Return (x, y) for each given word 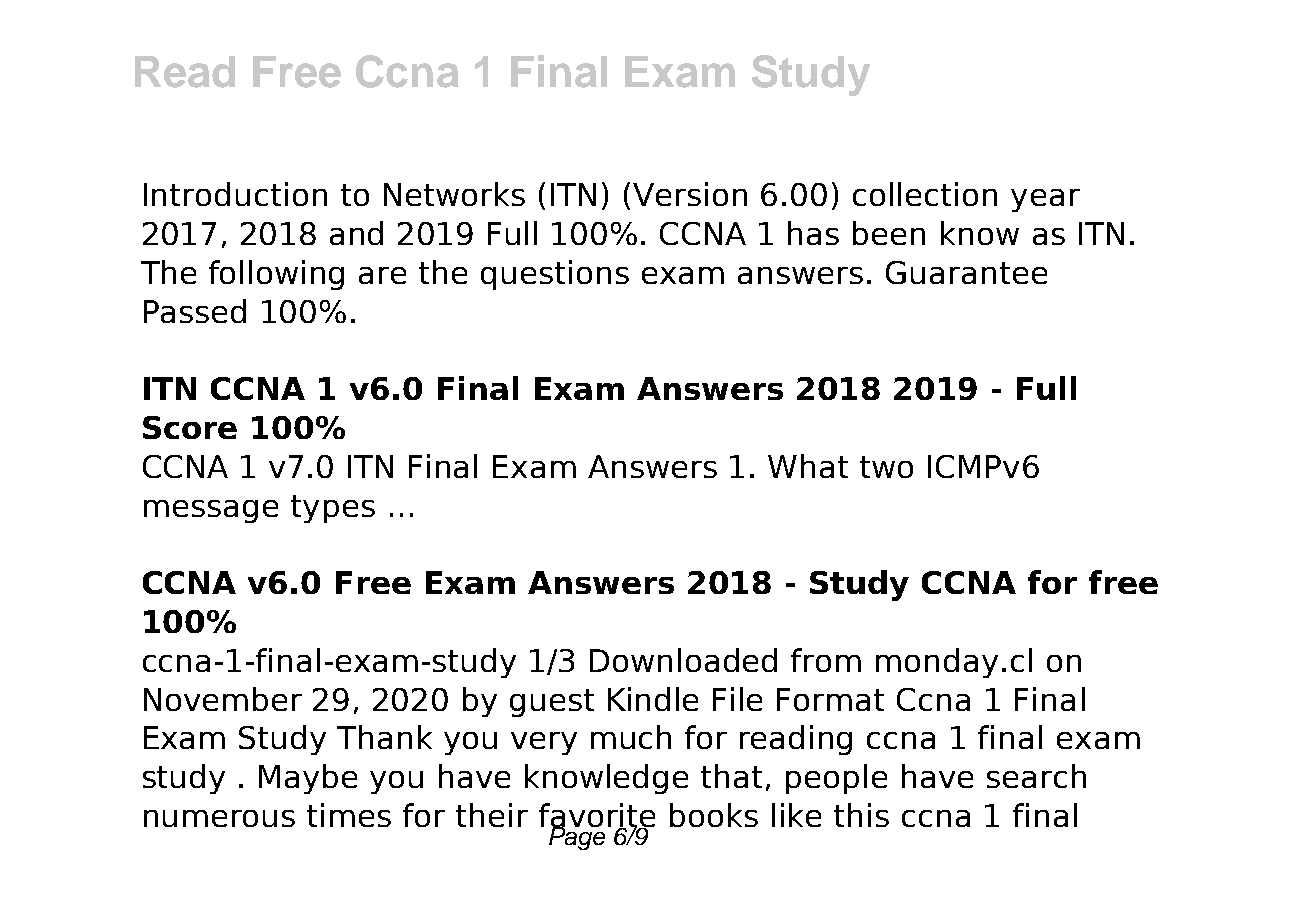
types (333, 509)
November (223, 699)
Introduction (235, 194)
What (808, 466)
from (826, 660)
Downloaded (683, 660)
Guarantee (966, 272)
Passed (195, 311)
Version (690, 194)
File (737, 699)
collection (925, 194)
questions (555, 275)
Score (190, 427)
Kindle (653, 699)
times (349, 815)
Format (830, 699)
